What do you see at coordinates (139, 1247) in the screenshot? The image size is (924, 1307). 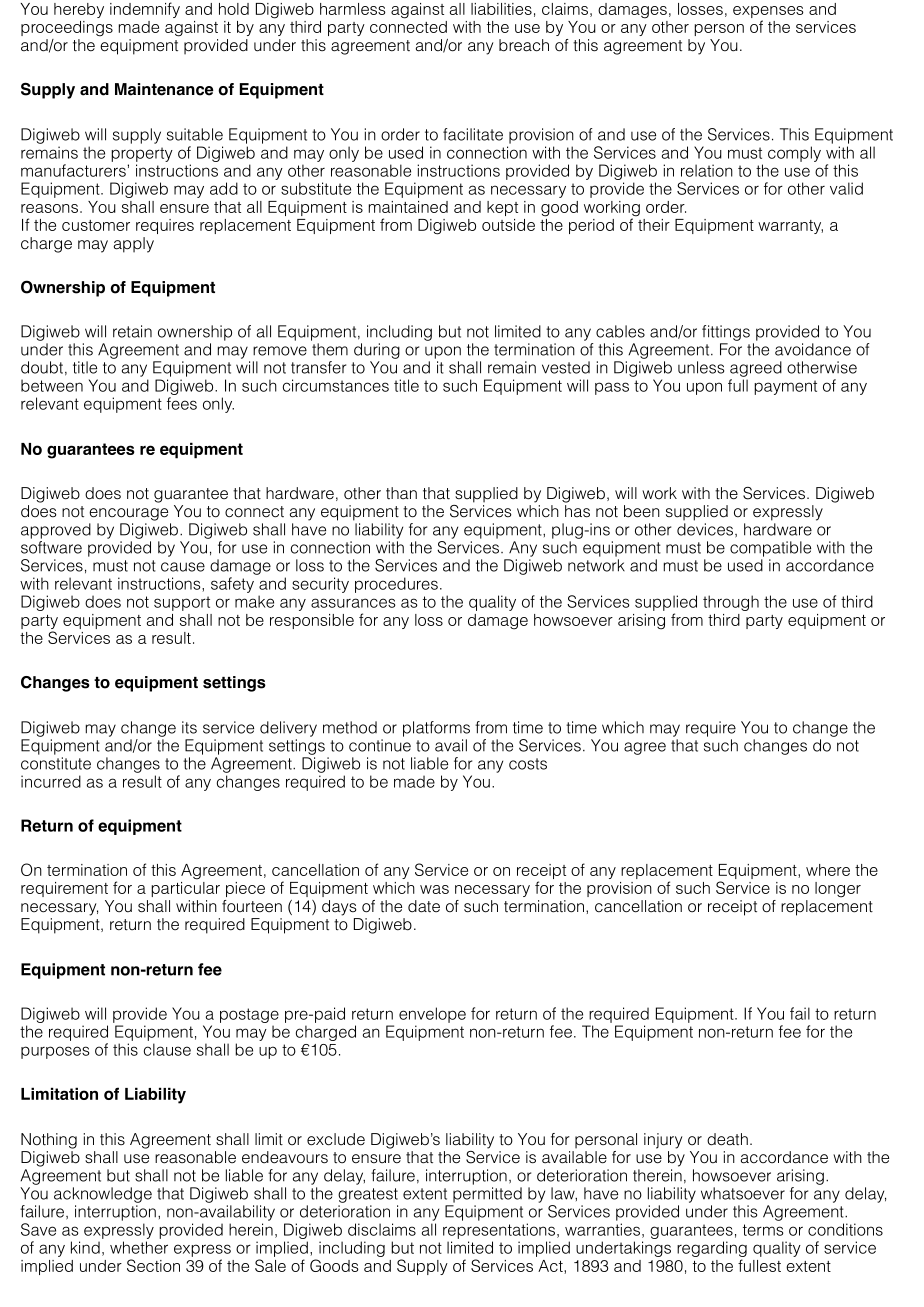 I see `whether` at bounding box center [139, 1247].
